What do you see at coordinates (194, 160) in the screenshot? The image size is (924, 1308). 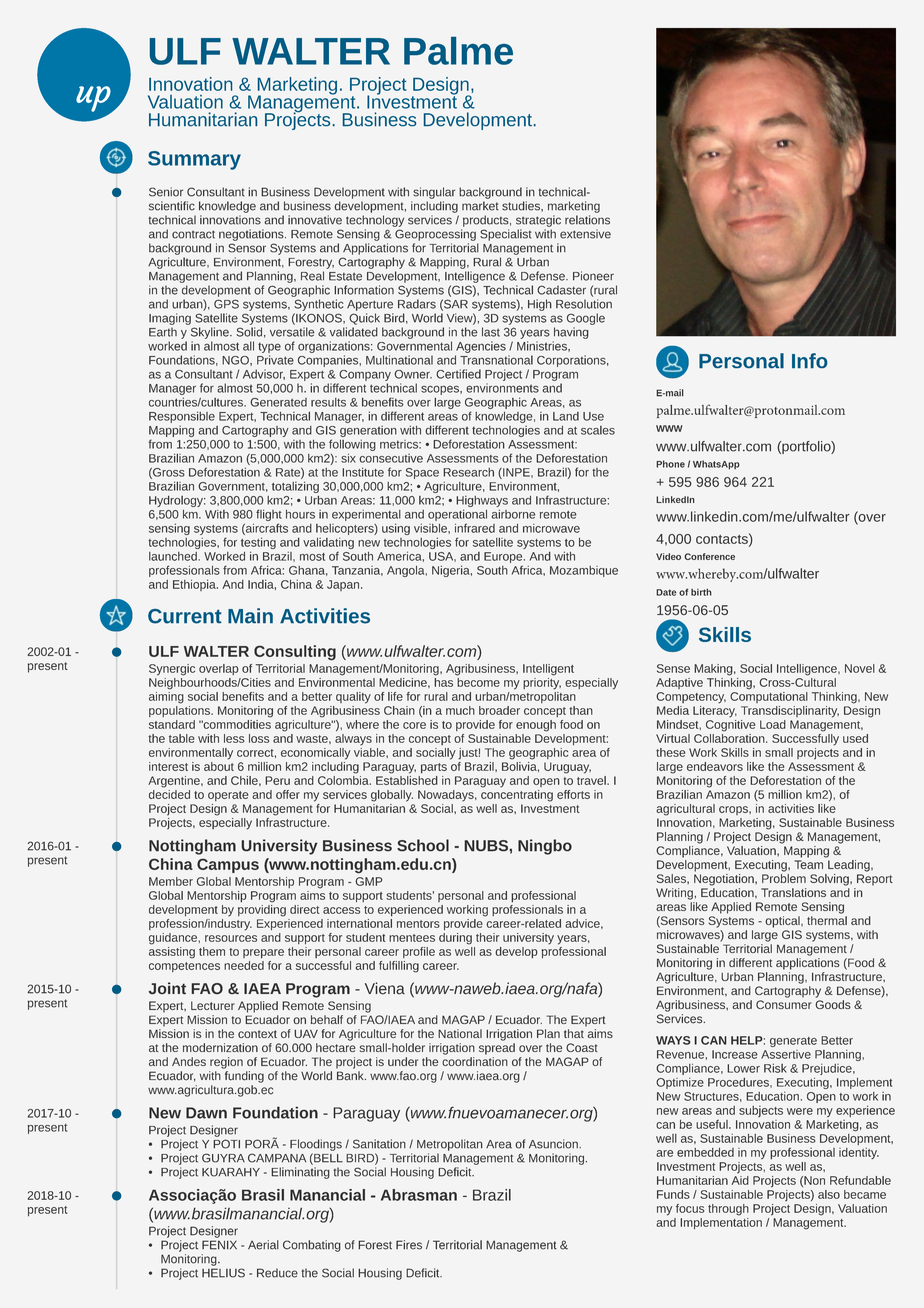 I see `Summary` at bounding box center [194, 160].
